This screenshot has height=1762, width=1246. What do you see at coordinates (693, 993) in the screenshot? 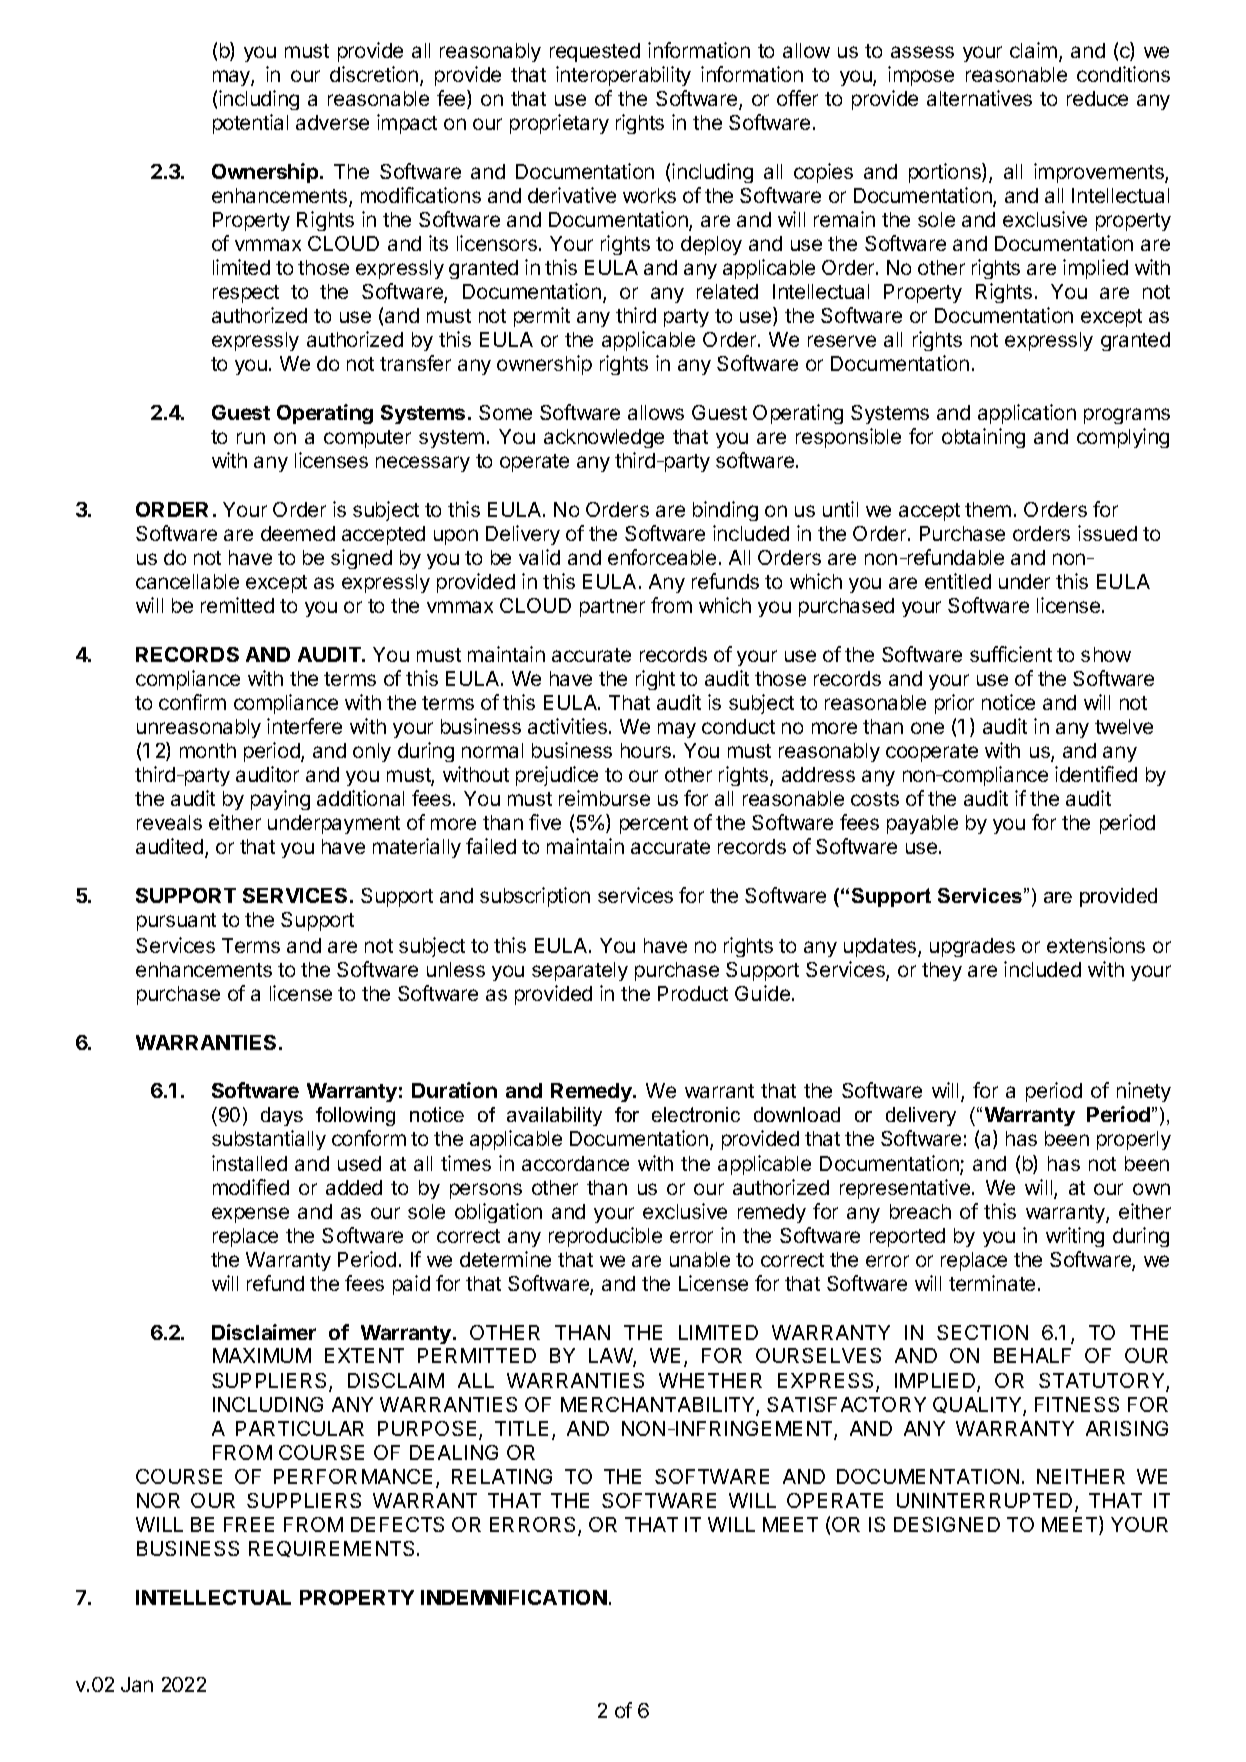
I see `Product` at bounding box center [693, 993].
